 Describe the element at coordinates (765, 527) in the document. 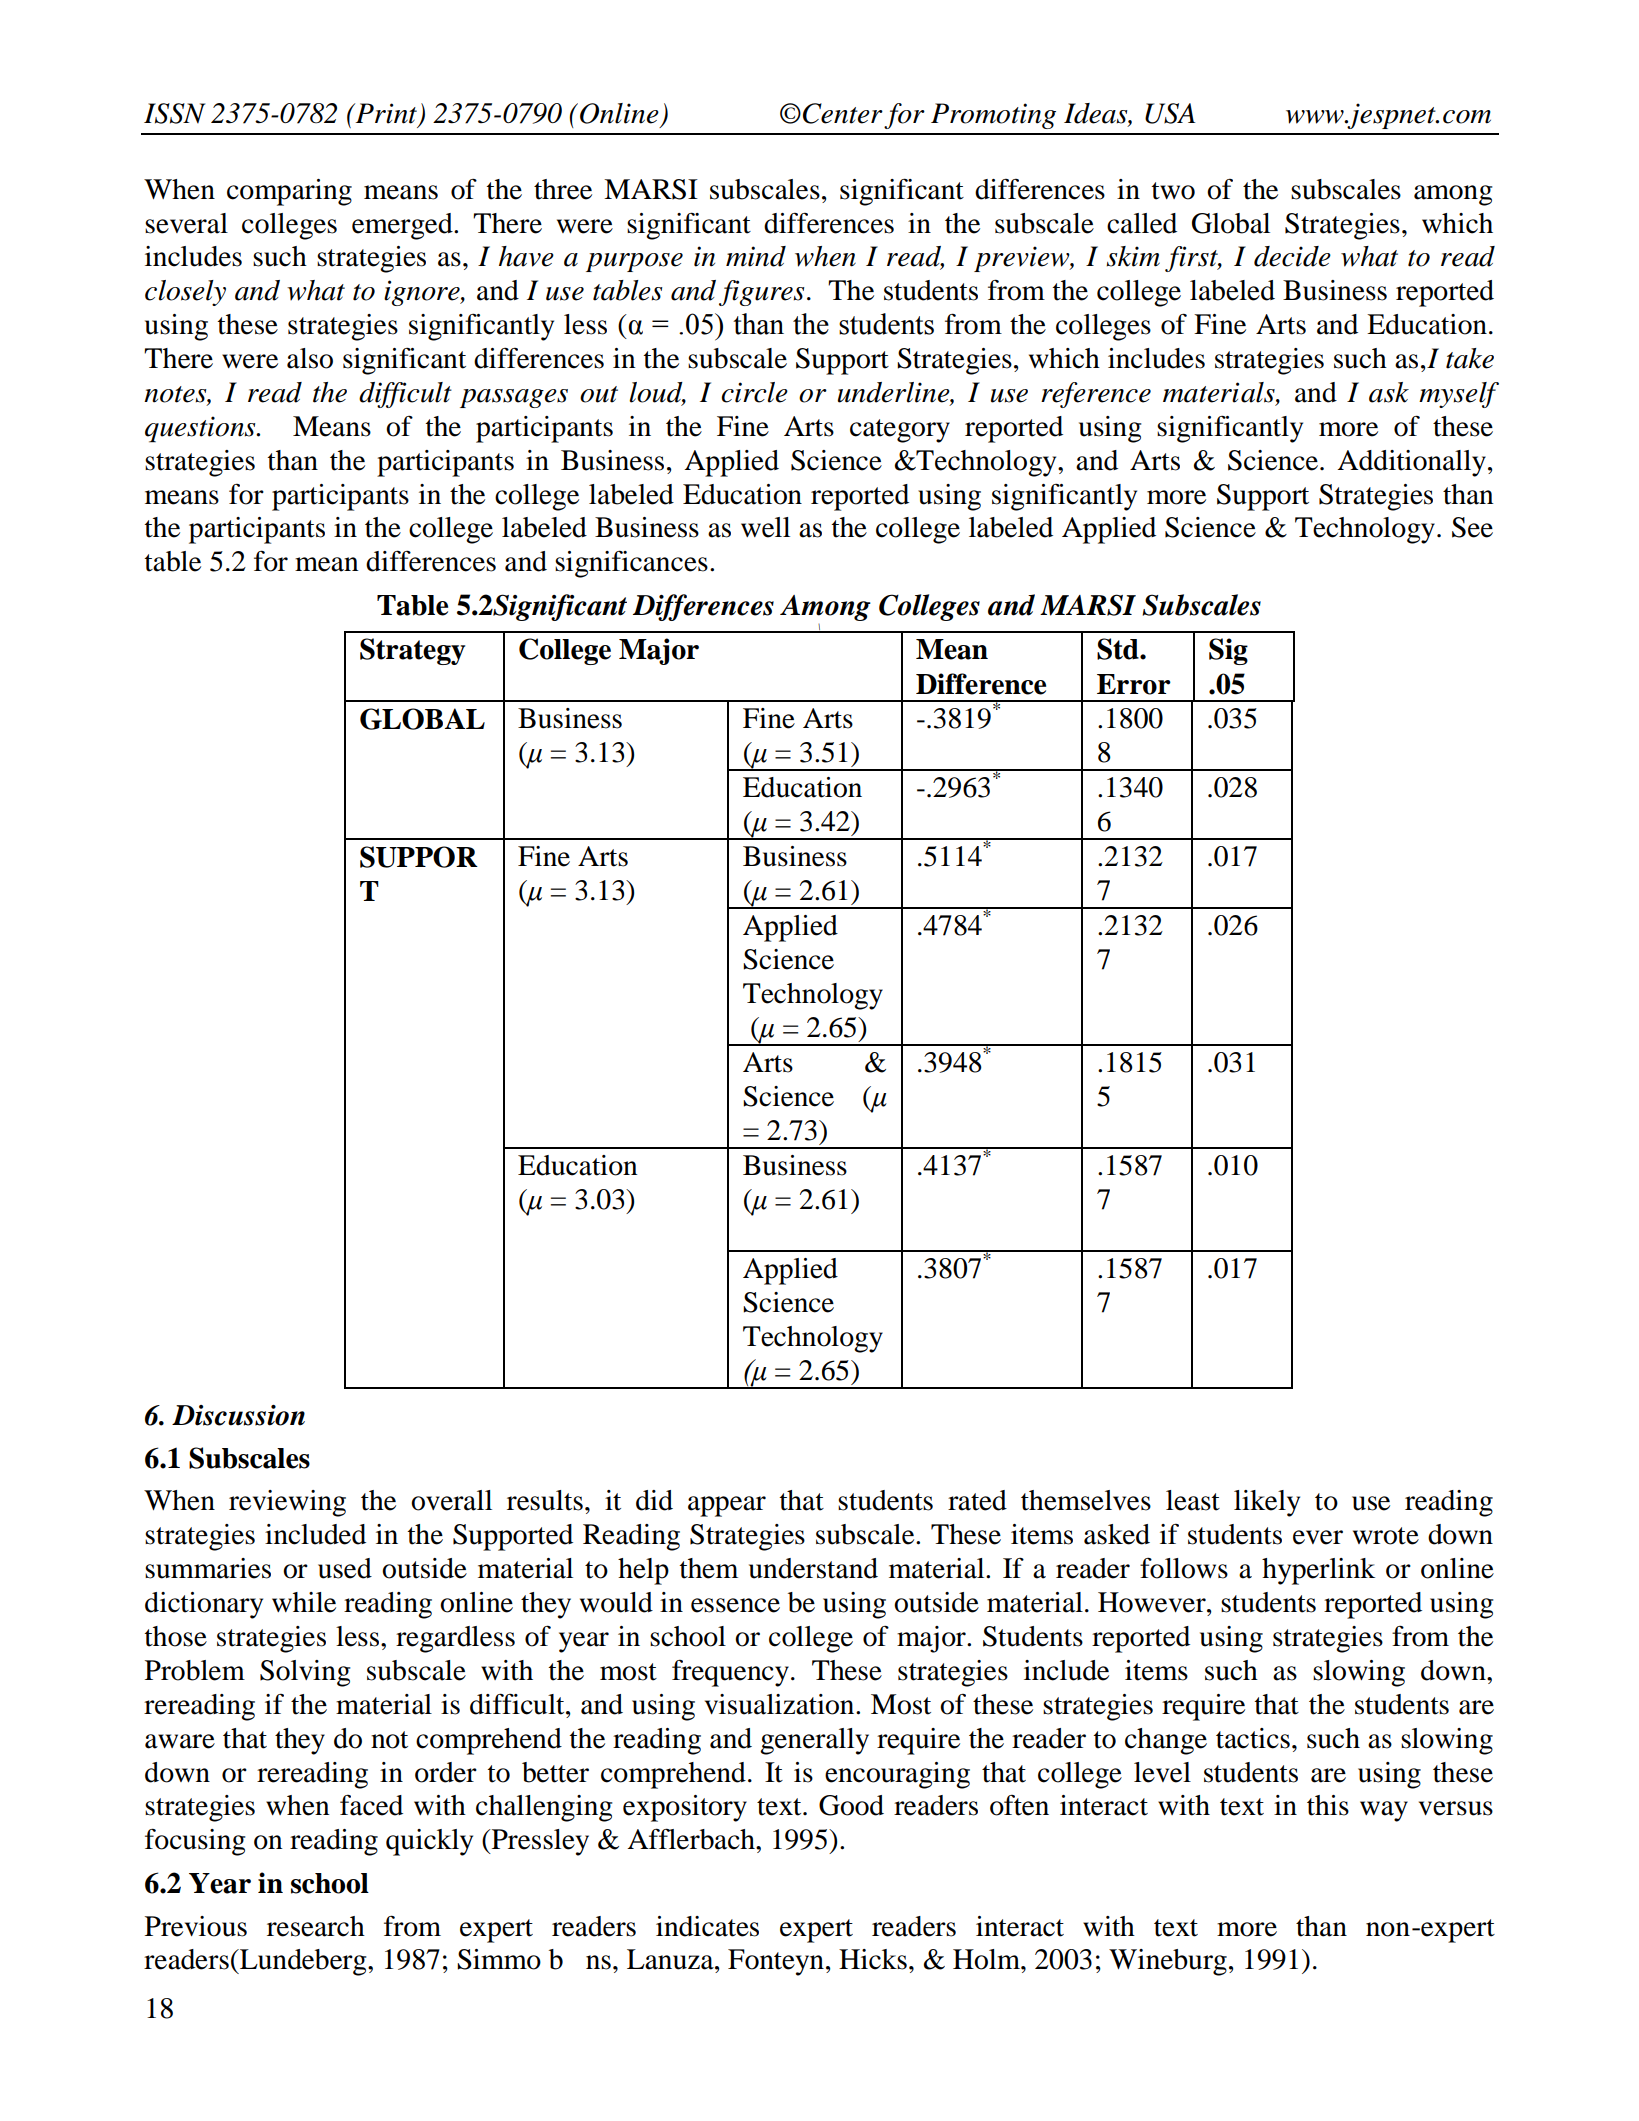

I see `well` at that location.
